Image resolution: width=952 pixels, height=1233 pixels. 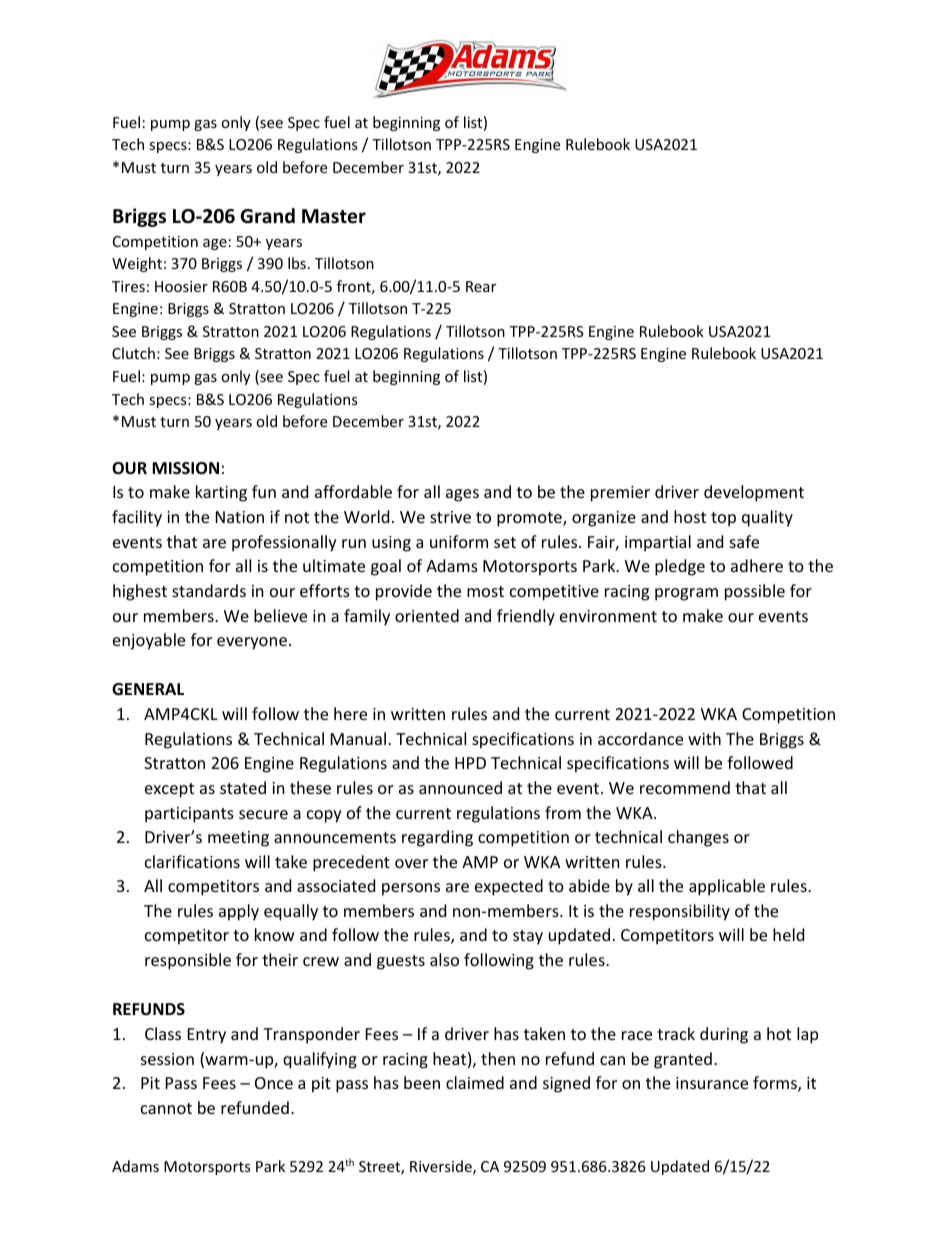 I want to click on claimed, so click(x=475, y=1082).
